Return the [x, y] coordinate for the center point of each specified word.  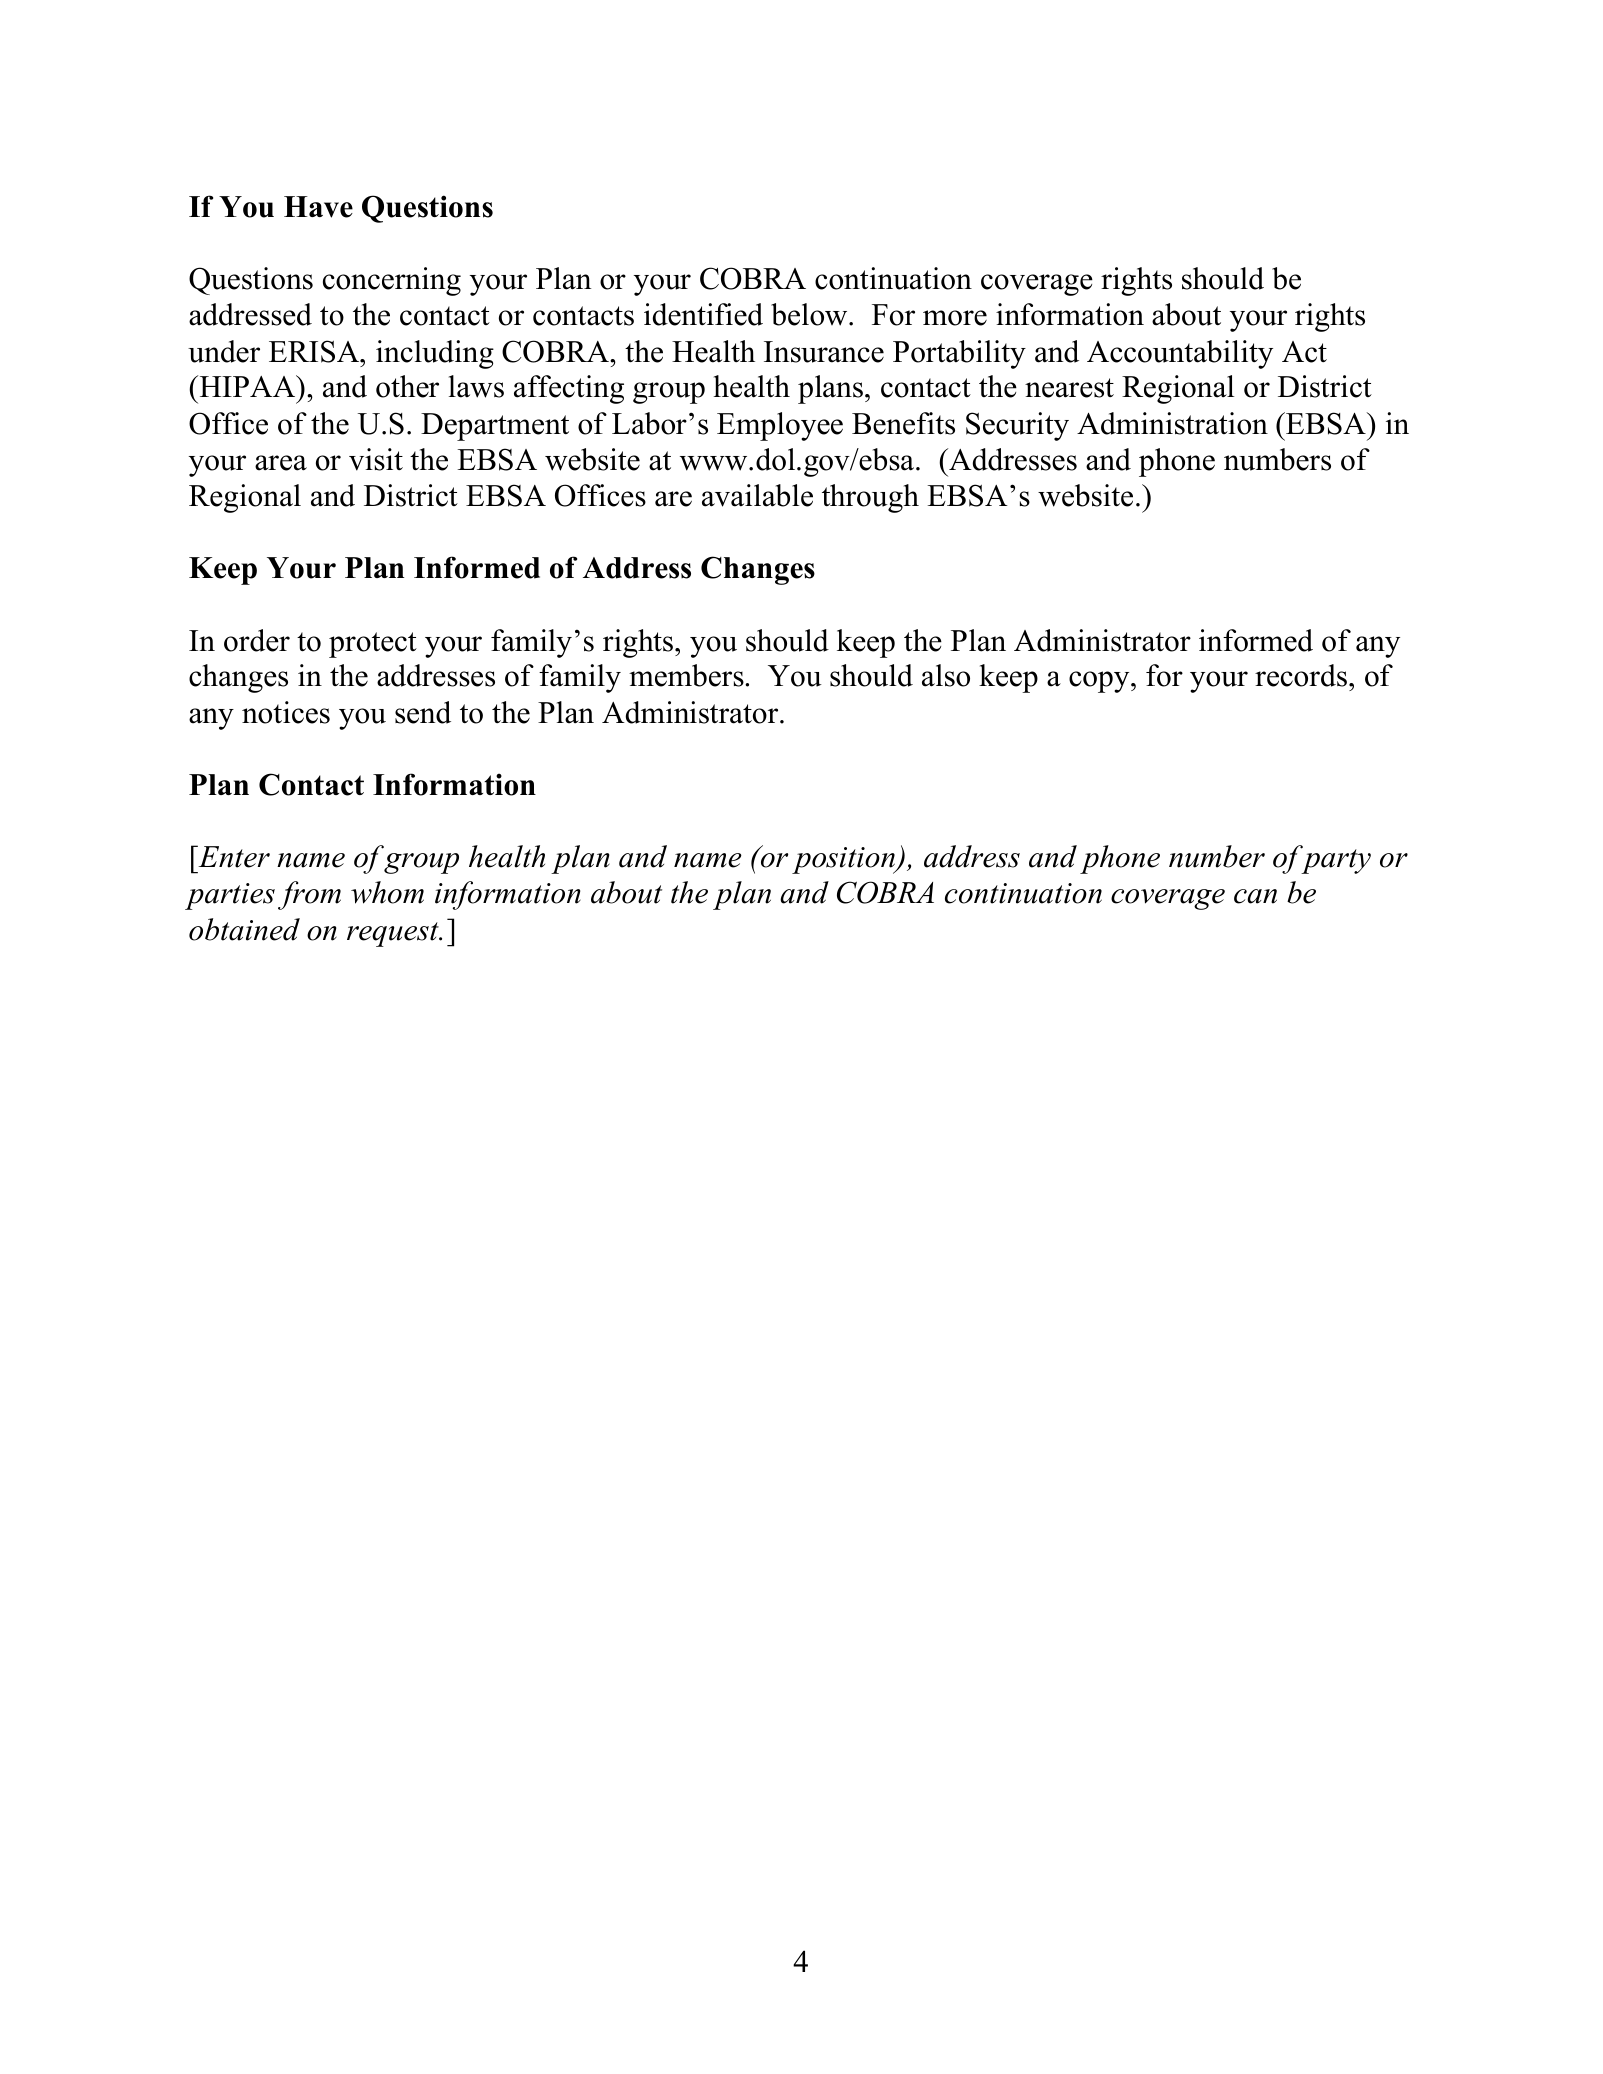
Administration [1172, 423]
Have [318, 207]
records [1301, 675]
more [955, 318]
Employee [780, 426]
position [845, 860]
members [687, 675]
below [810, 314]
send [423, 712]
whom [387, 892]
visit [376, 459]
